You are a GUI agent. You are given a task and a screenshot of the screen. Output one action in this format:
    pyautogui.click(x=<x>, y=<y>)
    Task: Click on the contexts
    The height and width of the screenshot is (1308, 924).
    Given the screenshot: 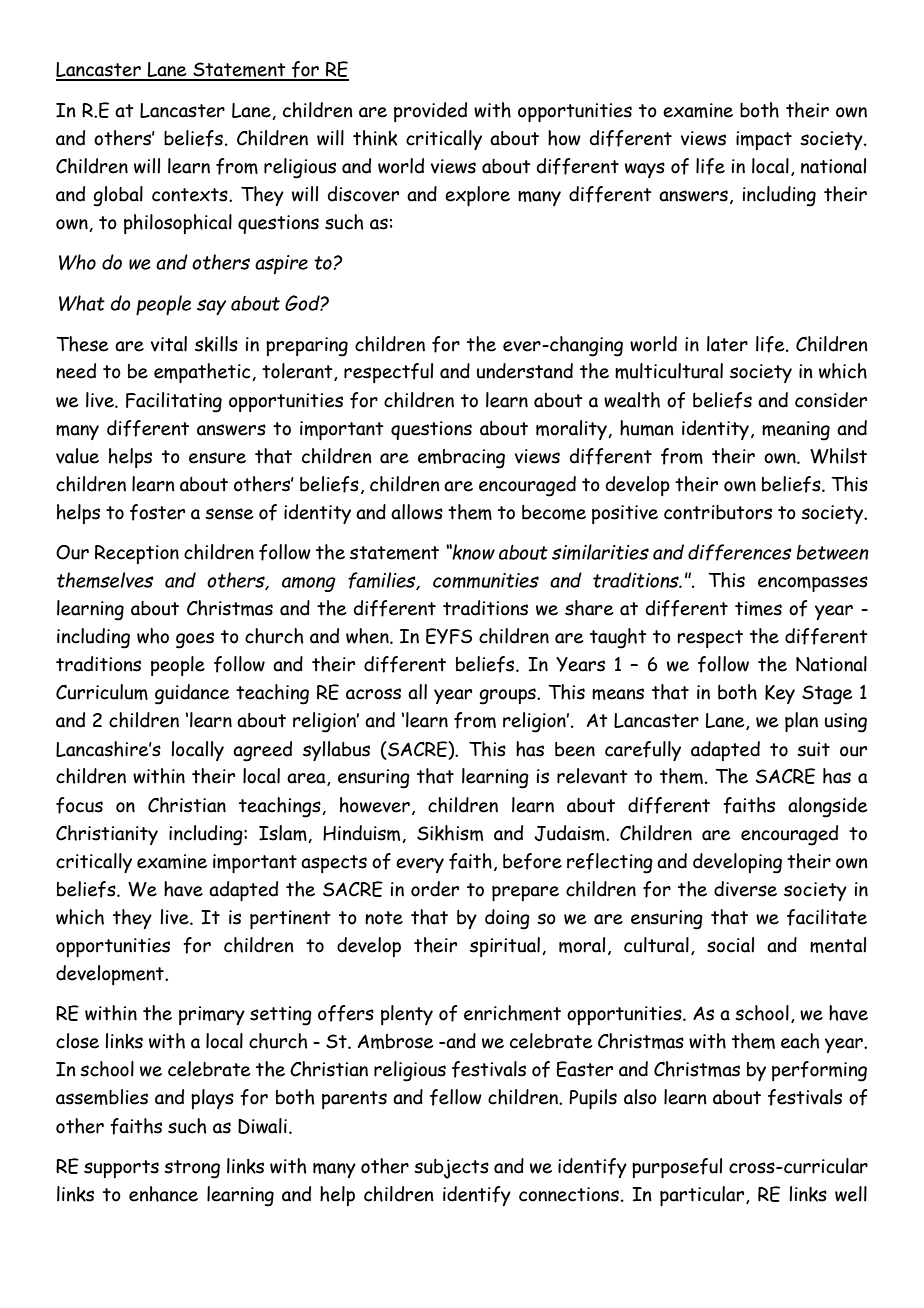 What is the action you would take?
    pyautogui.click(x=191, y=195)
